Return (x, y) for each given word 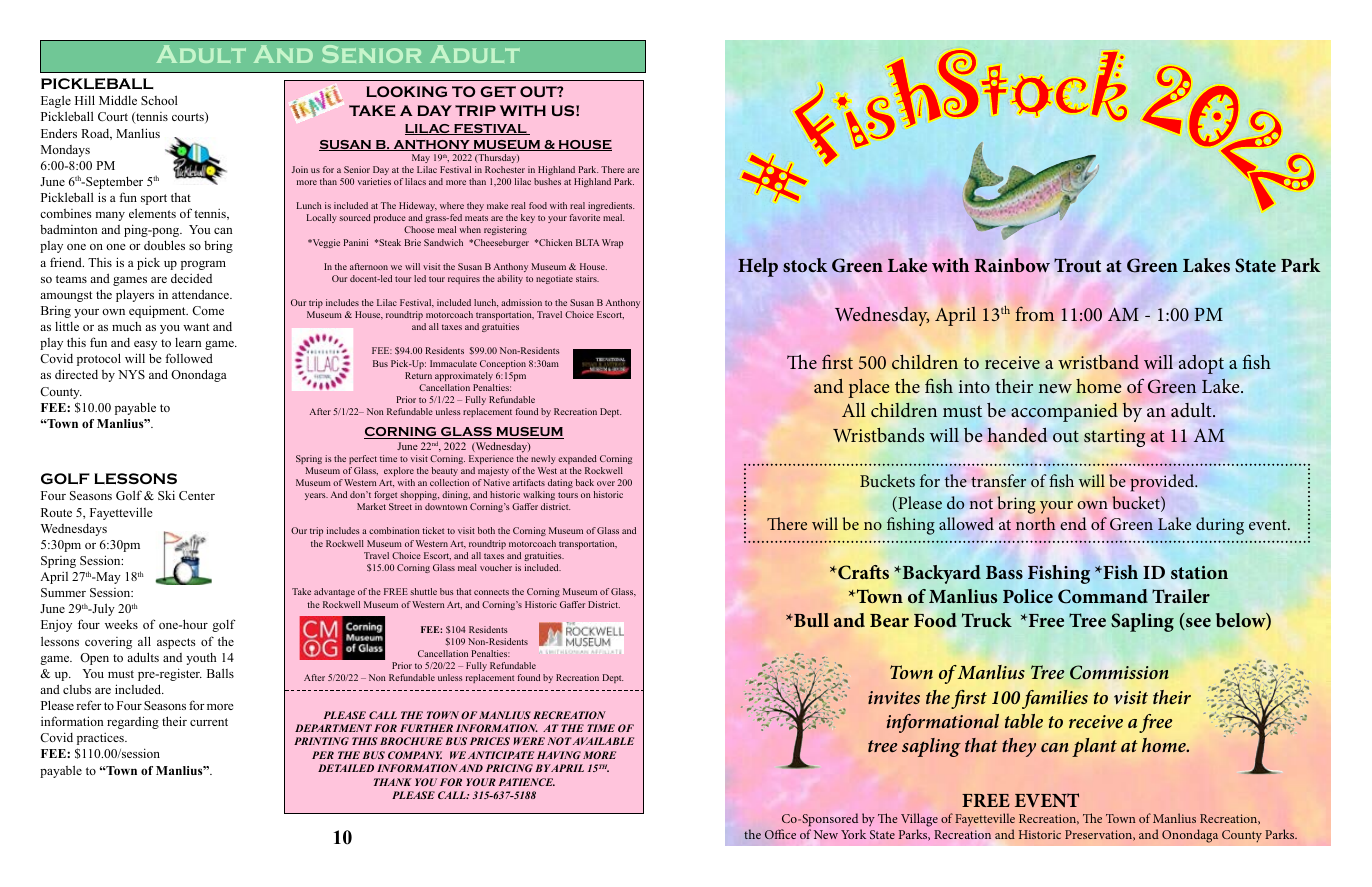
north (1035, 523)
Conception (503, 364)
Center (197, 495)
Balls (220, 673)
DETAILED (346, 768)
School (159, 100)
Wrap (612, 243)
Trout (1077, 265)
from (1034, 313)
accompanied (1064, 412)
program (203, 265)
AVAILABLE (602, 741)
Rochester (505, 169)
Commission (1119, 672)
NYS (131, 374)
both (486, 530)
